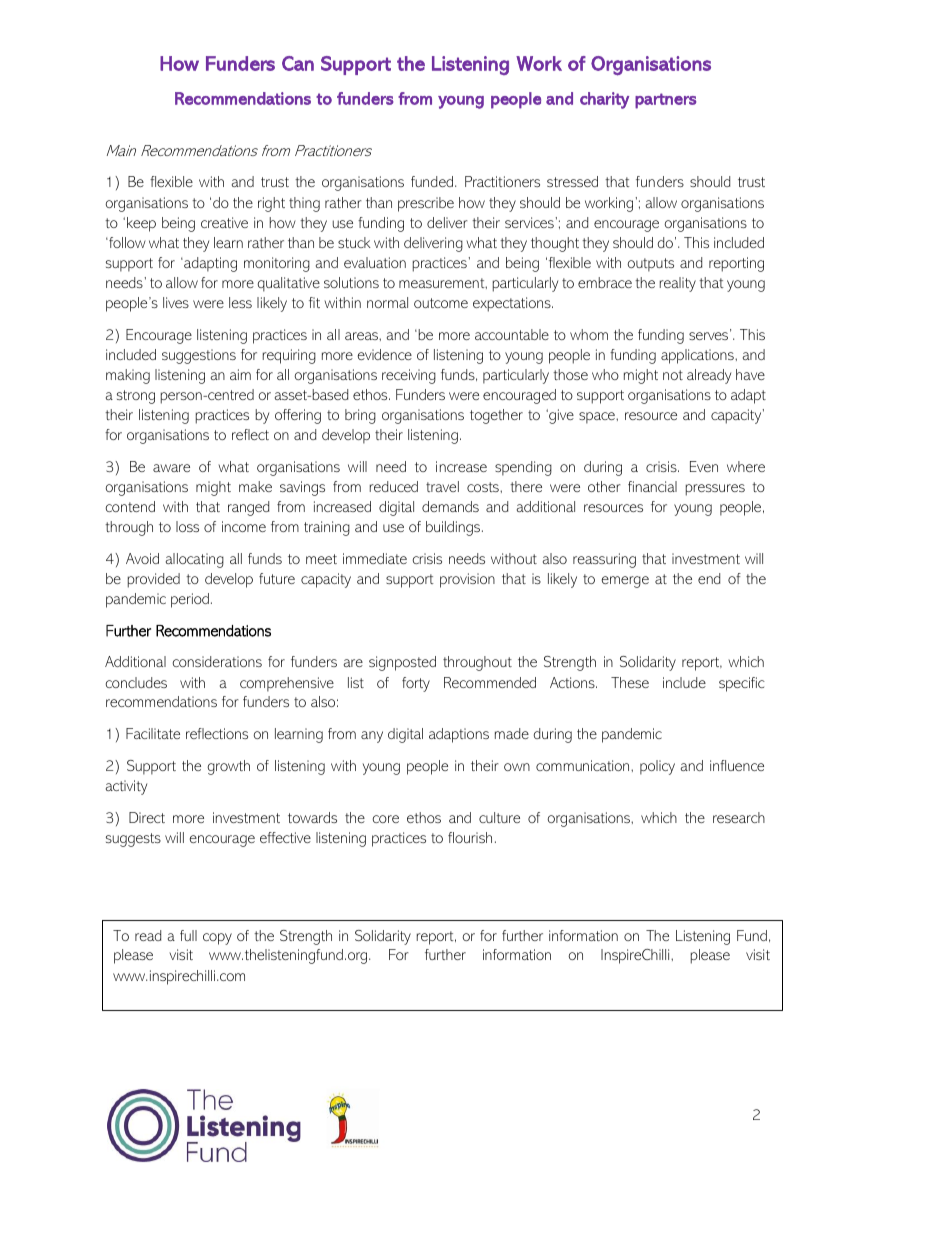 This page has height=1233, width=952. I want to click on Can, so click(298, 63).
